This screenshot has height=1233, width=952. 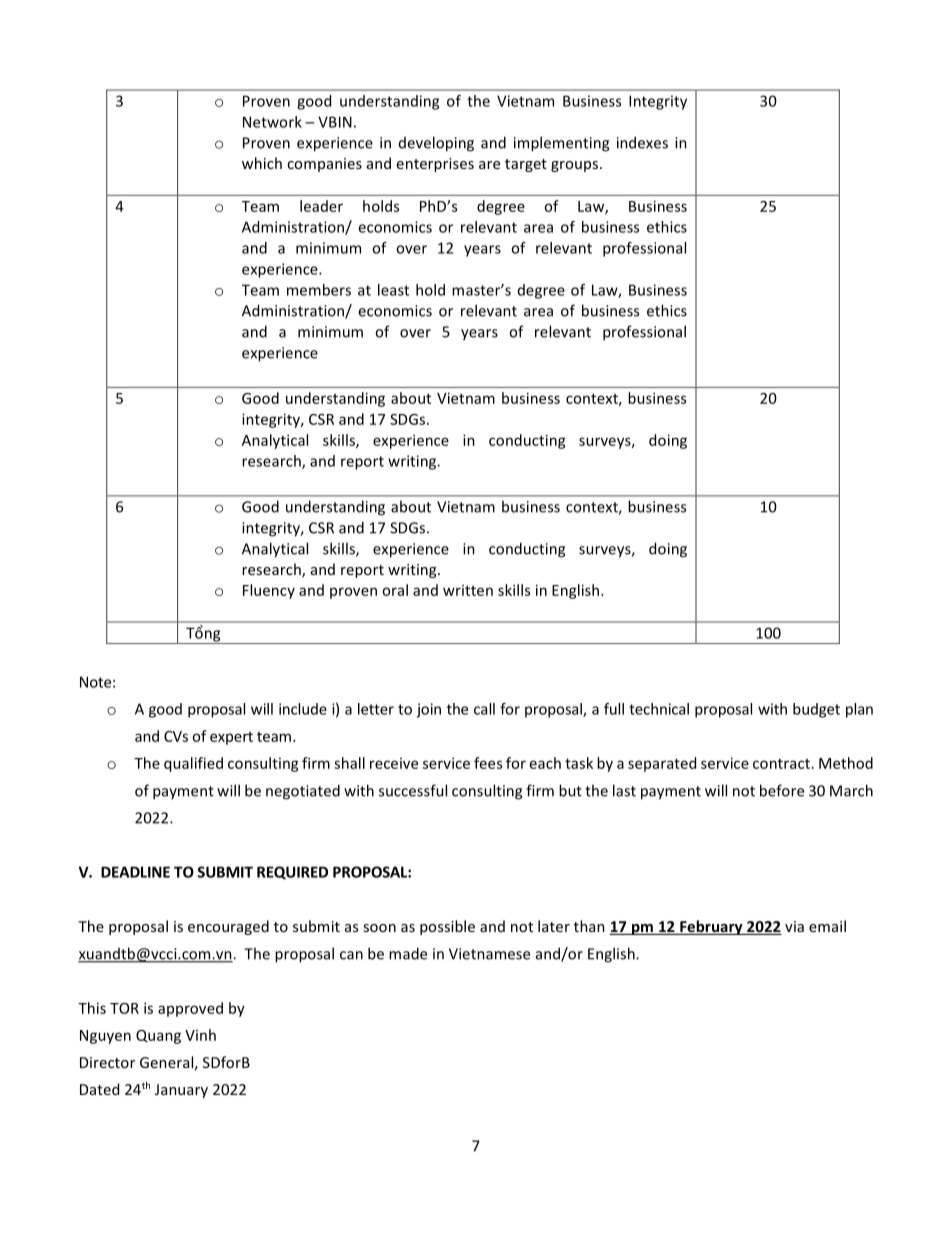 What do you see at coordinates (135, 872) in the screenshot?
I see `DEADLINE` at bounding box center [135, 872].
